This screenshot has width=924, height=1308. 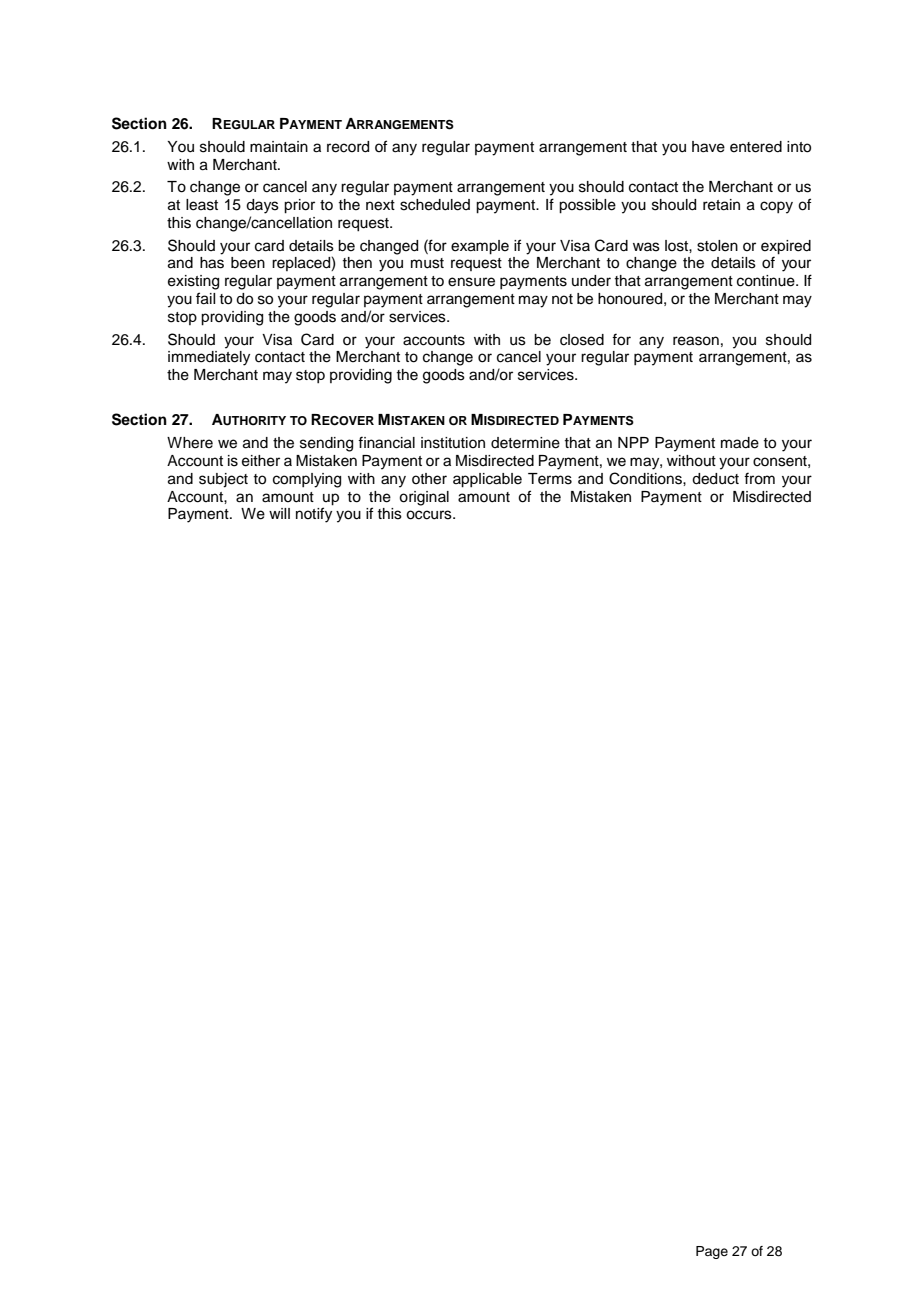 I want to click on deduct, so click(x=715, y=479).
